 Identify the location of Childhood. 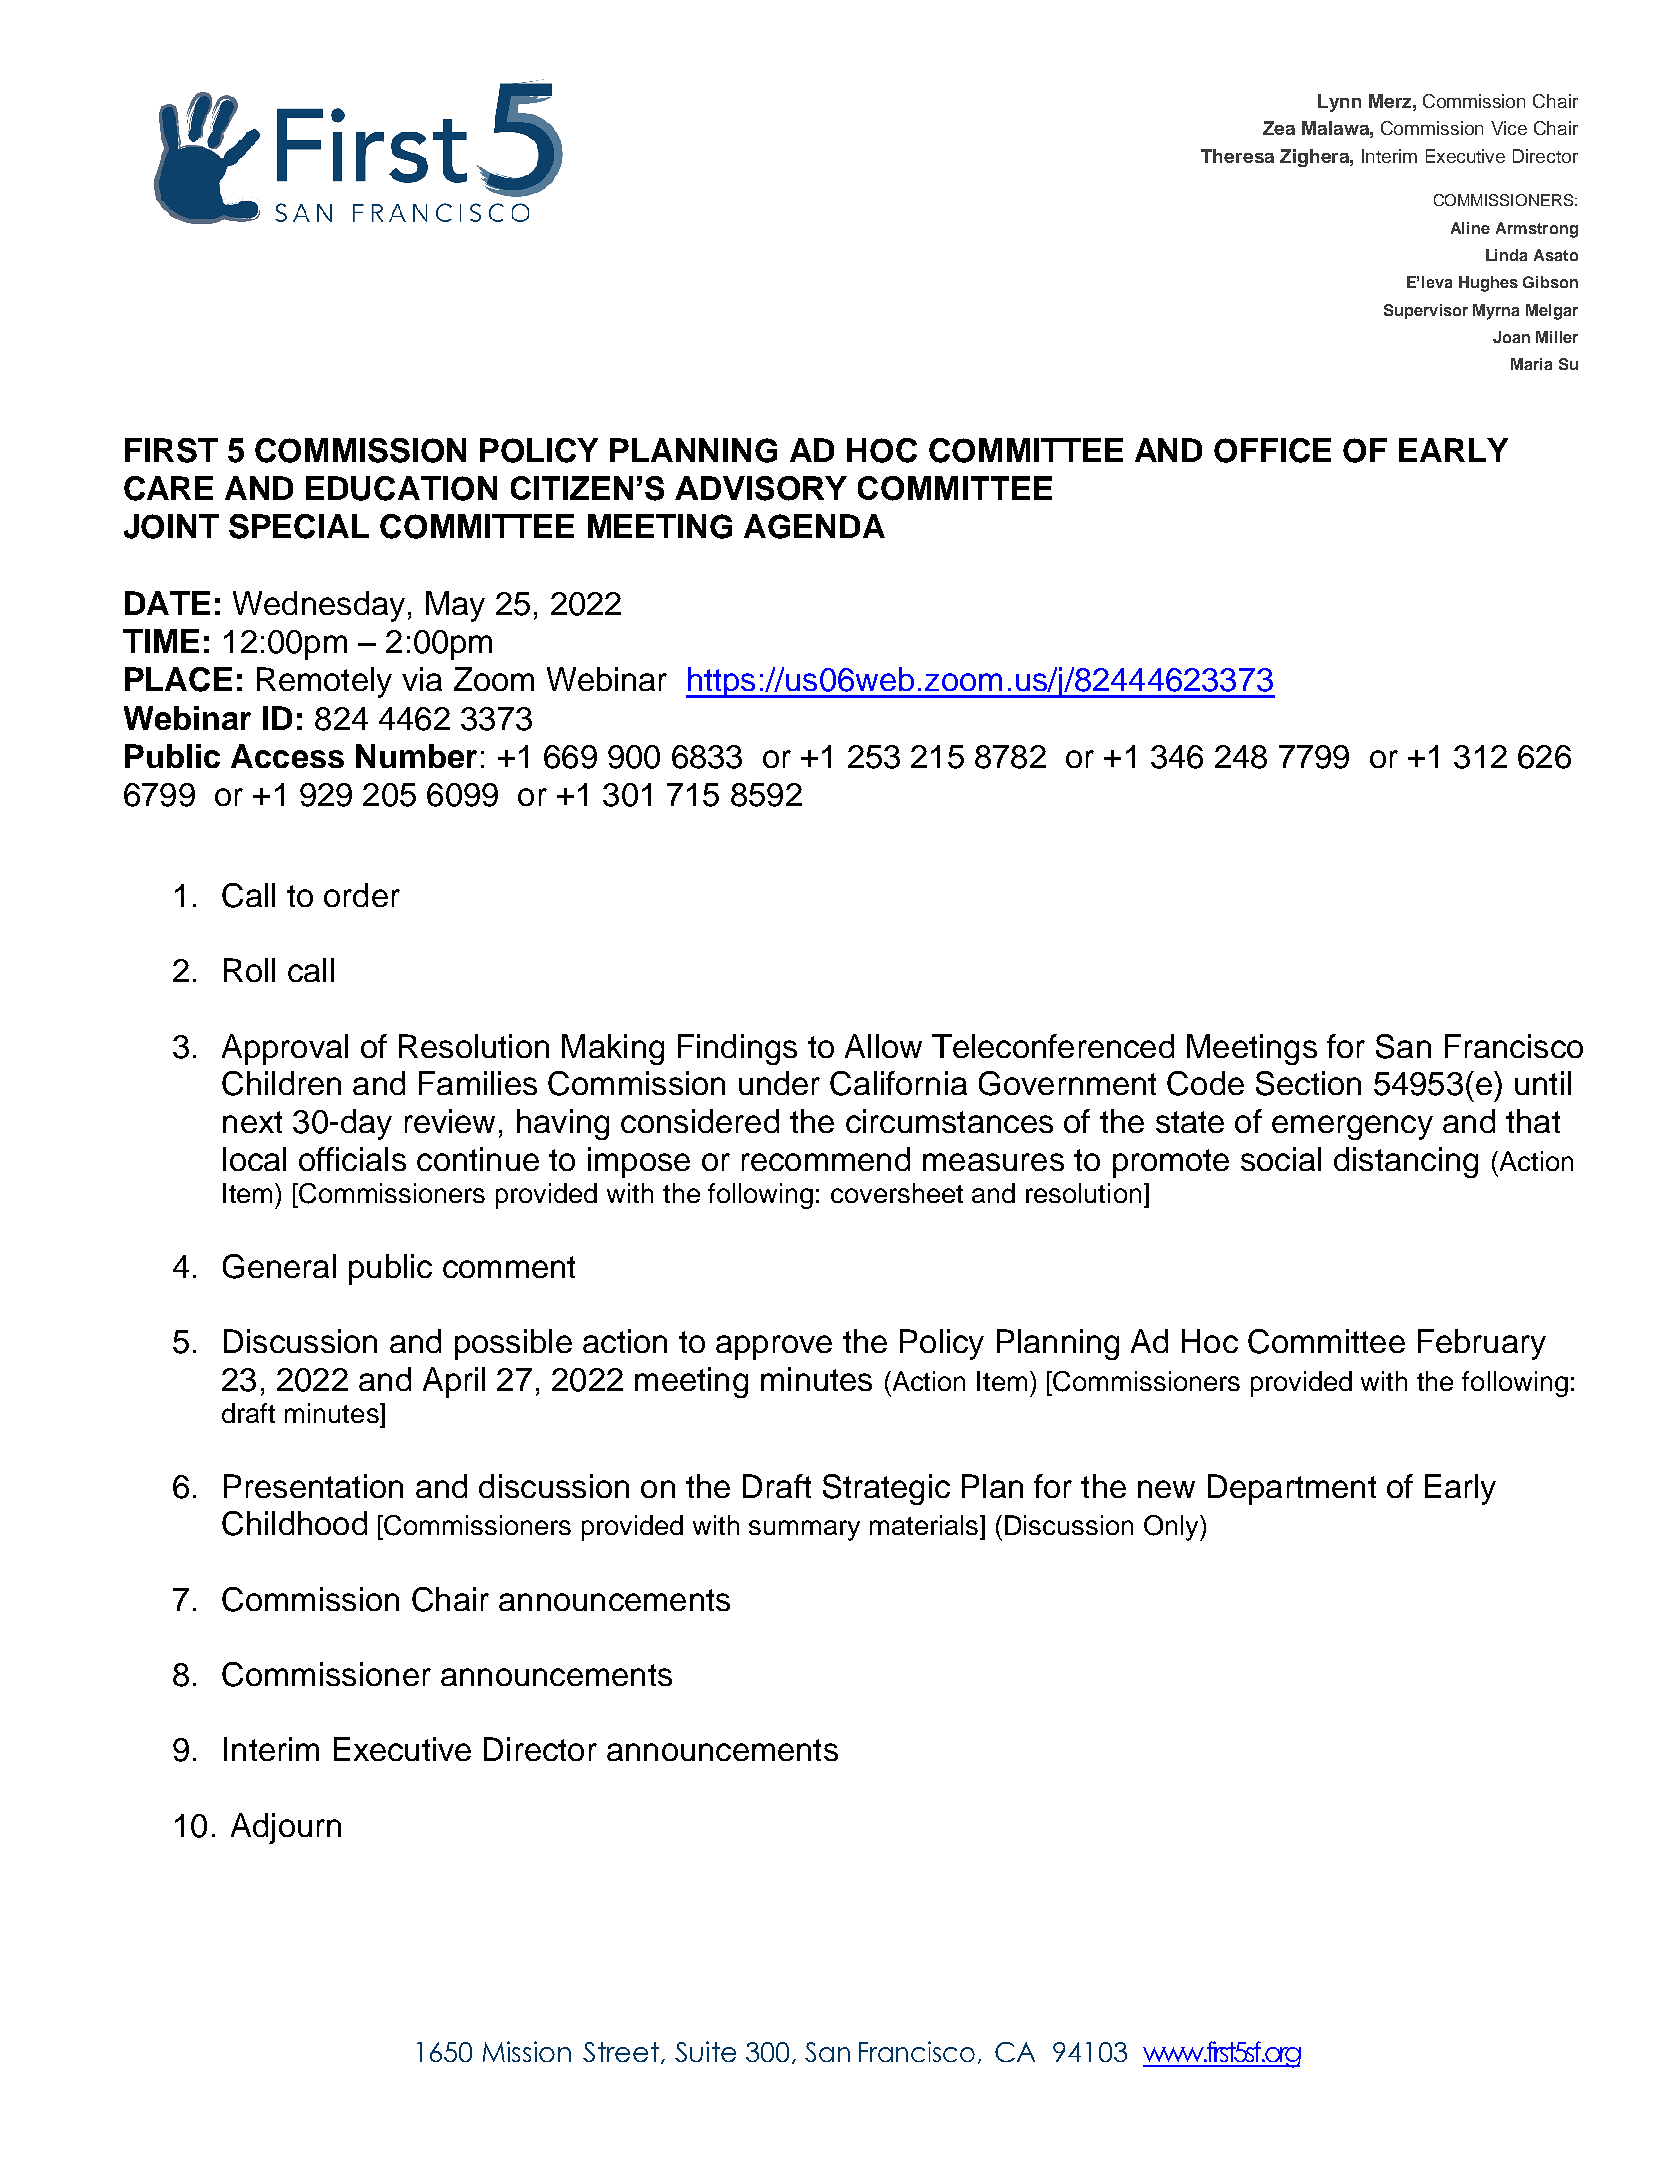
(294, 1523).
